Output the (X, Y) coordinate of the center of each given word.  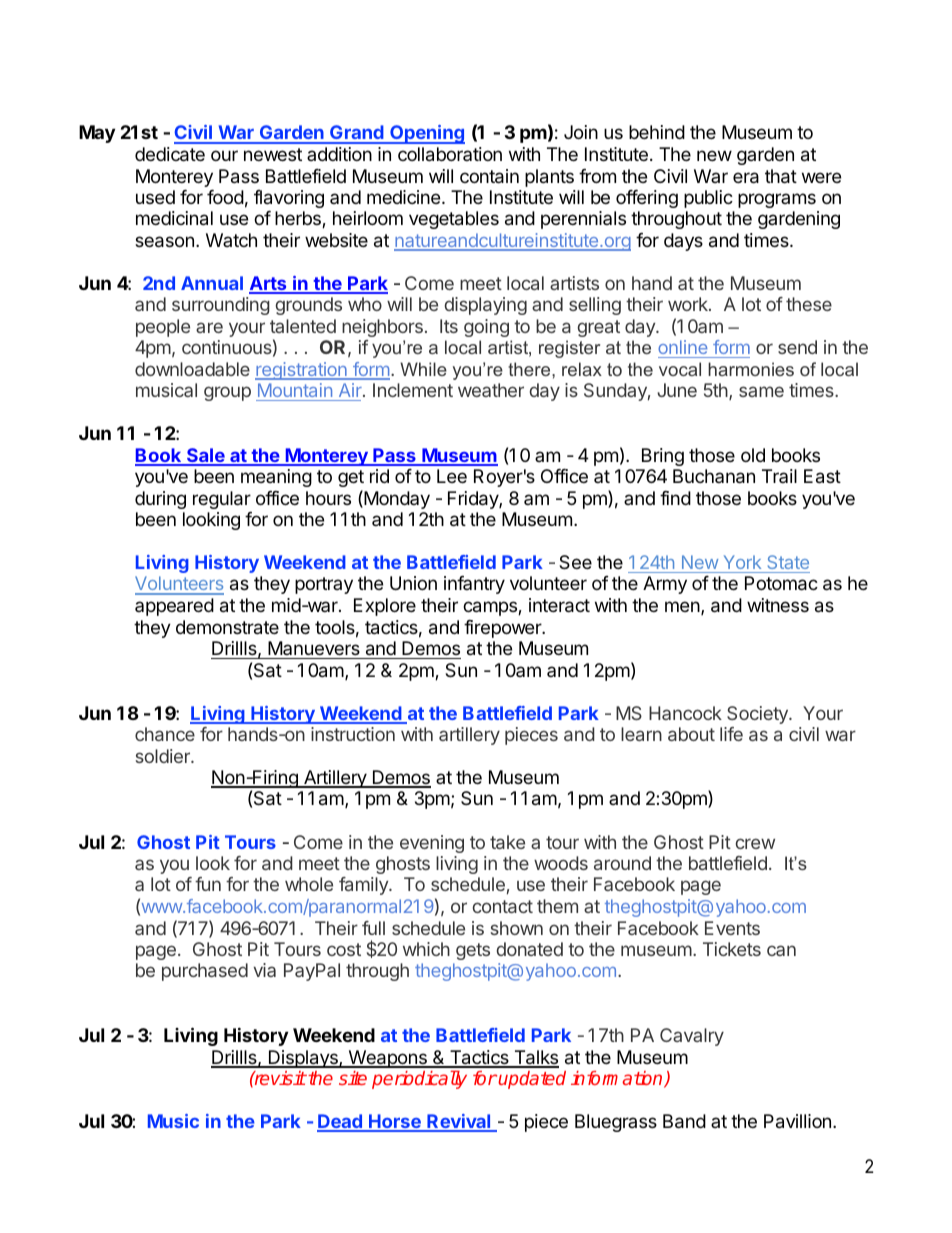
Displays (303, 1059)
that (781, 176)
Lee (452, 476)
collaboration (450, 154)
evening (432, 844)
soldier (164, 756)
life (731, 734)
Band (684, 1121)
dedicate (170, 154)
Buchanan (714, 476)
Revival (459, 1122)
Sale (206, 456)
